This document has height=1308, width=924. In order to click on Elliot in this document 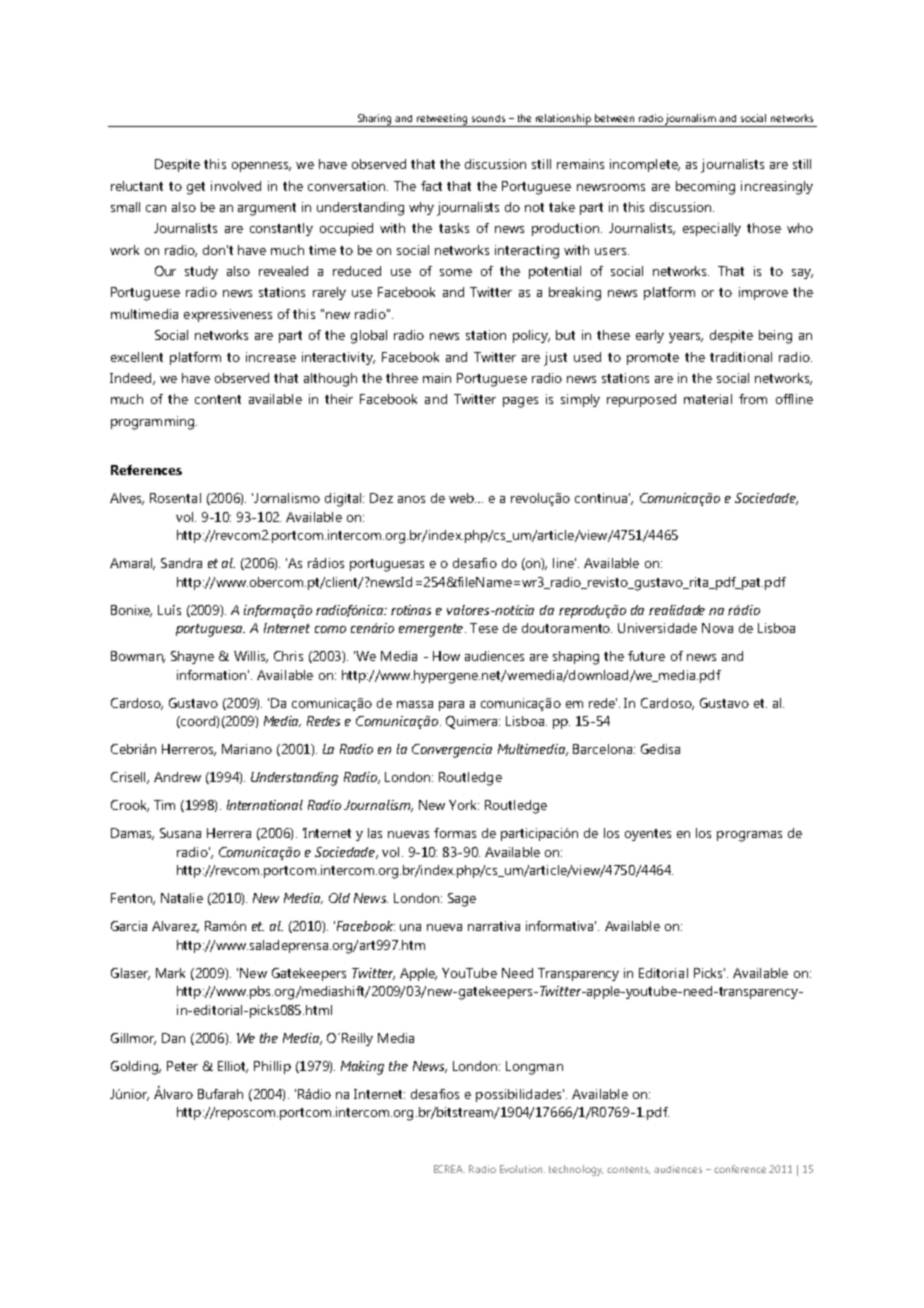, I will do `click(233, 1067)`.
